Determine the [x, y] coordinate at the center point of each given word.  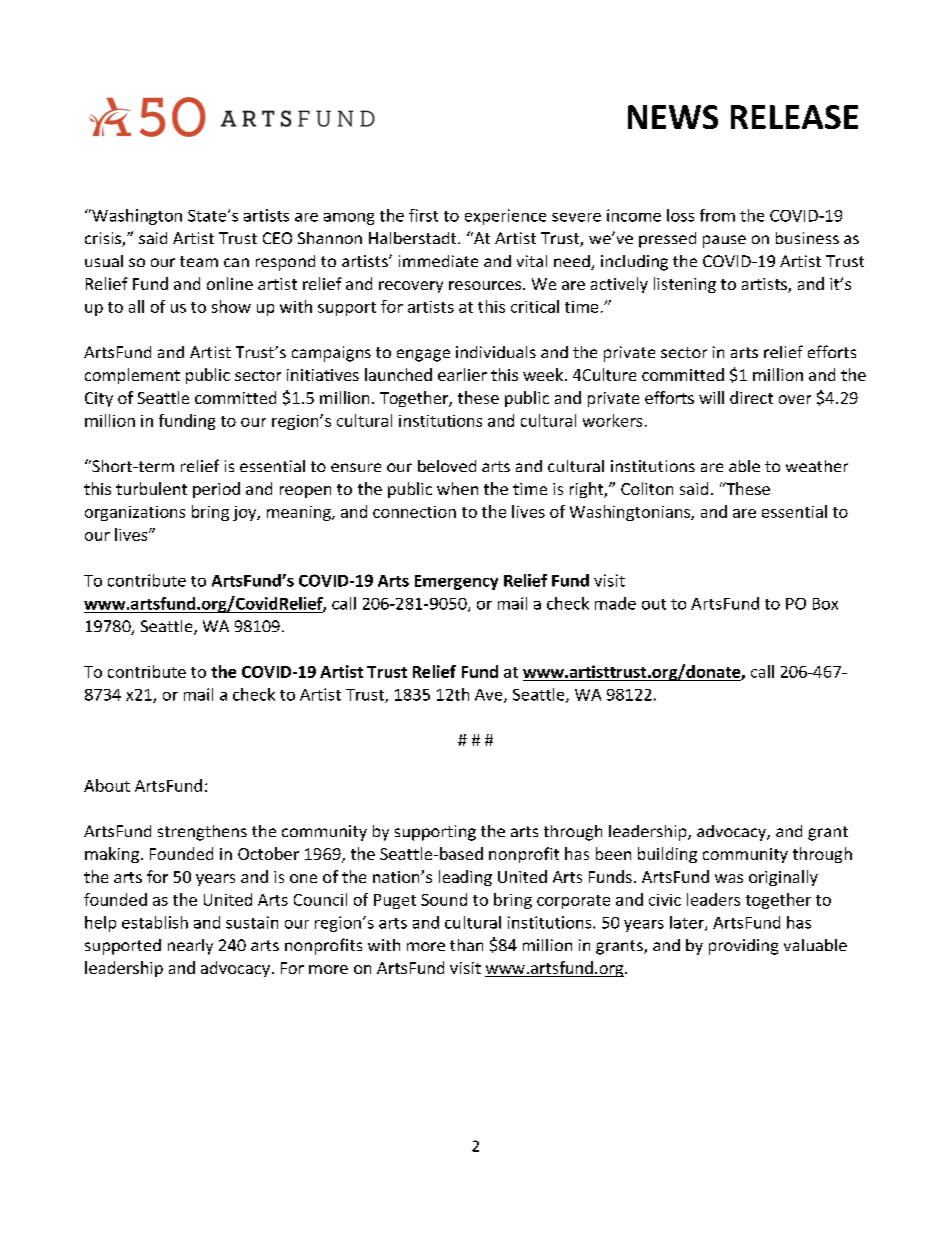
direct [751, 397]
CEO [277, 238]
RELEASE [794, 117]
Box [825, 604]
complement [132, 376]
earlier [462, 374]
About [107, 785]
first [423, 215]
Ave [490, 696]
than [466, 945]
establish [155, 922]
